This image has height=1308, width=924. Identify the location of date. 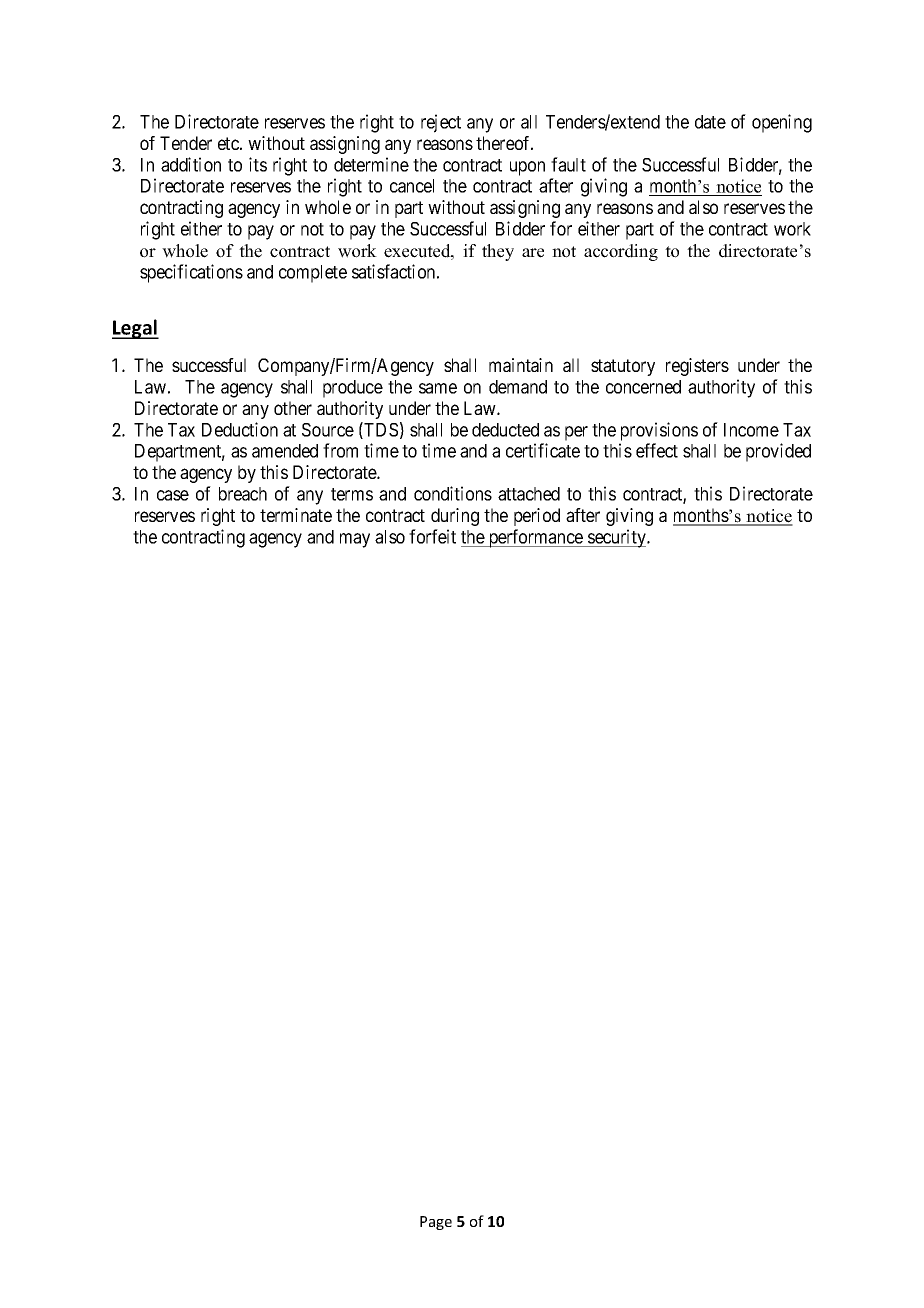
(710, 122).
